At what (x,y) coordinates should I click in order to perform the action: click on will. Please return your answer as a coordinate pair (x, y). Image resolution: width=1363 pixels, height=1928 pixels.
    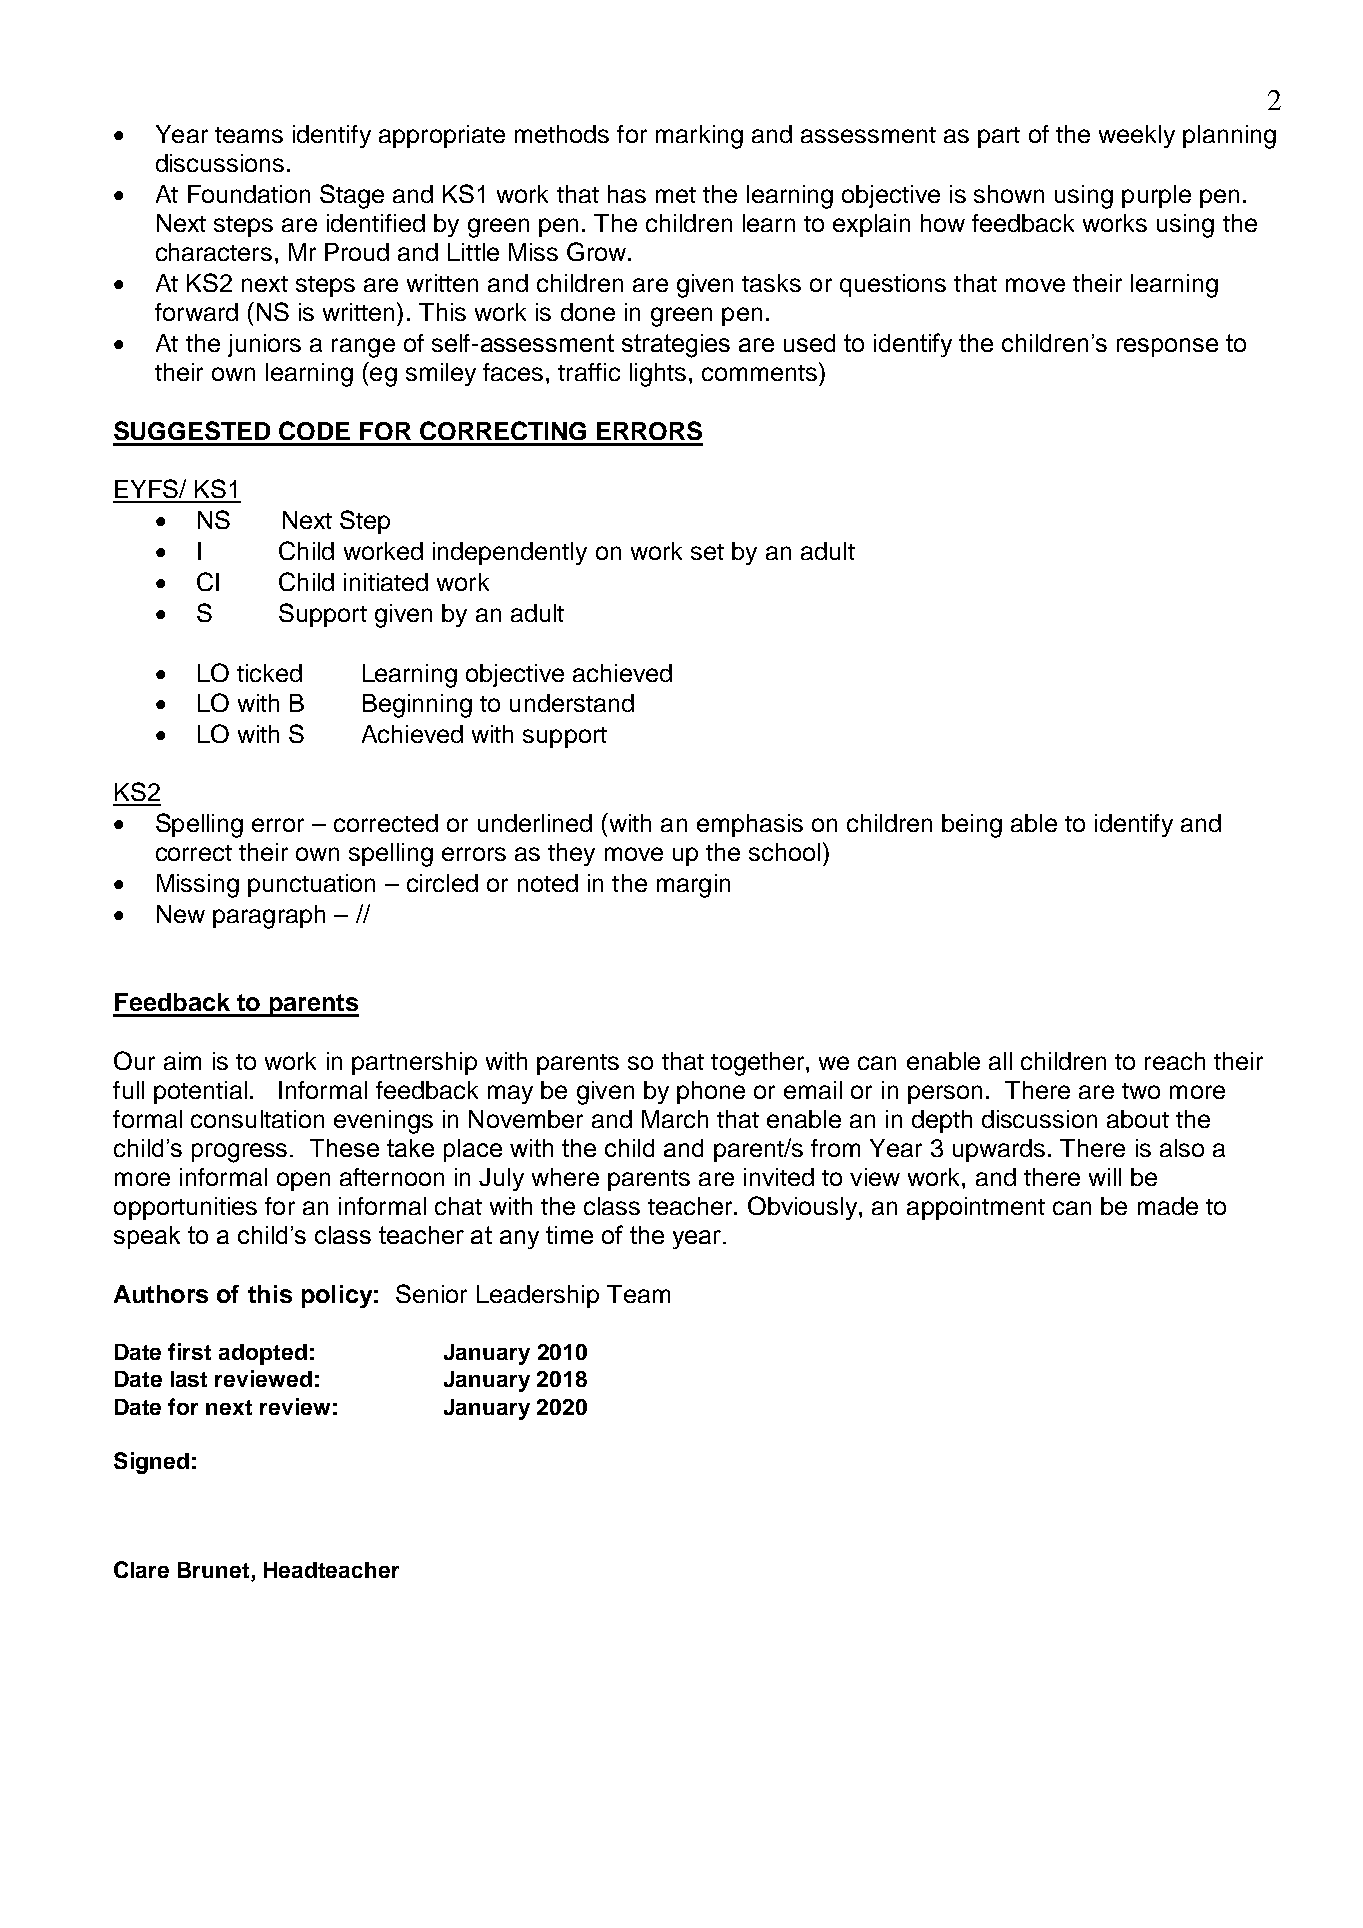
    Looking at the image, I should click on (1105, 1177).
